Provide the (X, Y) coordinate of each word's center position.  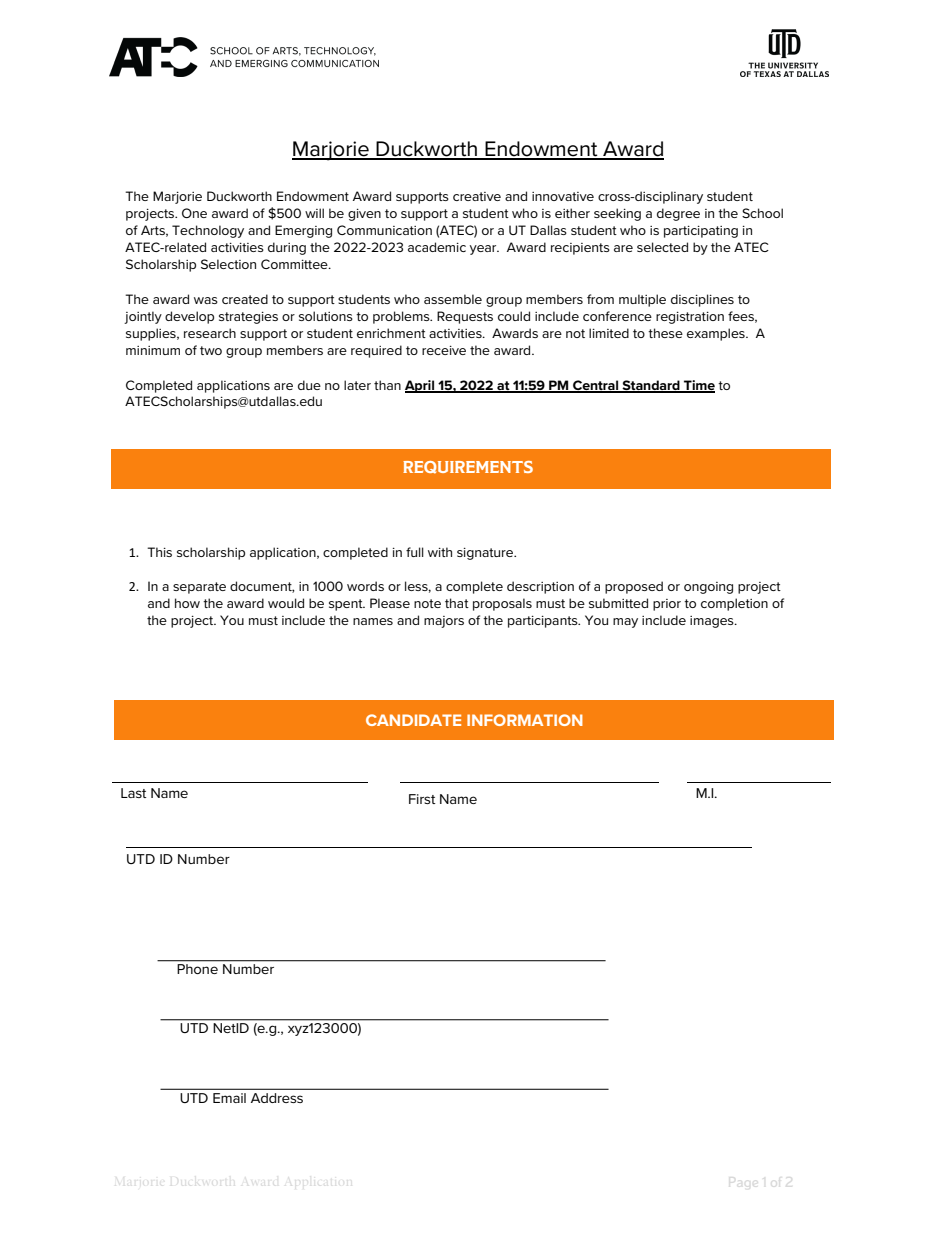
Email (229, 1098)
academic (437, 247)
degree (678, 214)
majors (444, 622)
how (187, 603)
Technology (208, 231)
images (713, 622)
